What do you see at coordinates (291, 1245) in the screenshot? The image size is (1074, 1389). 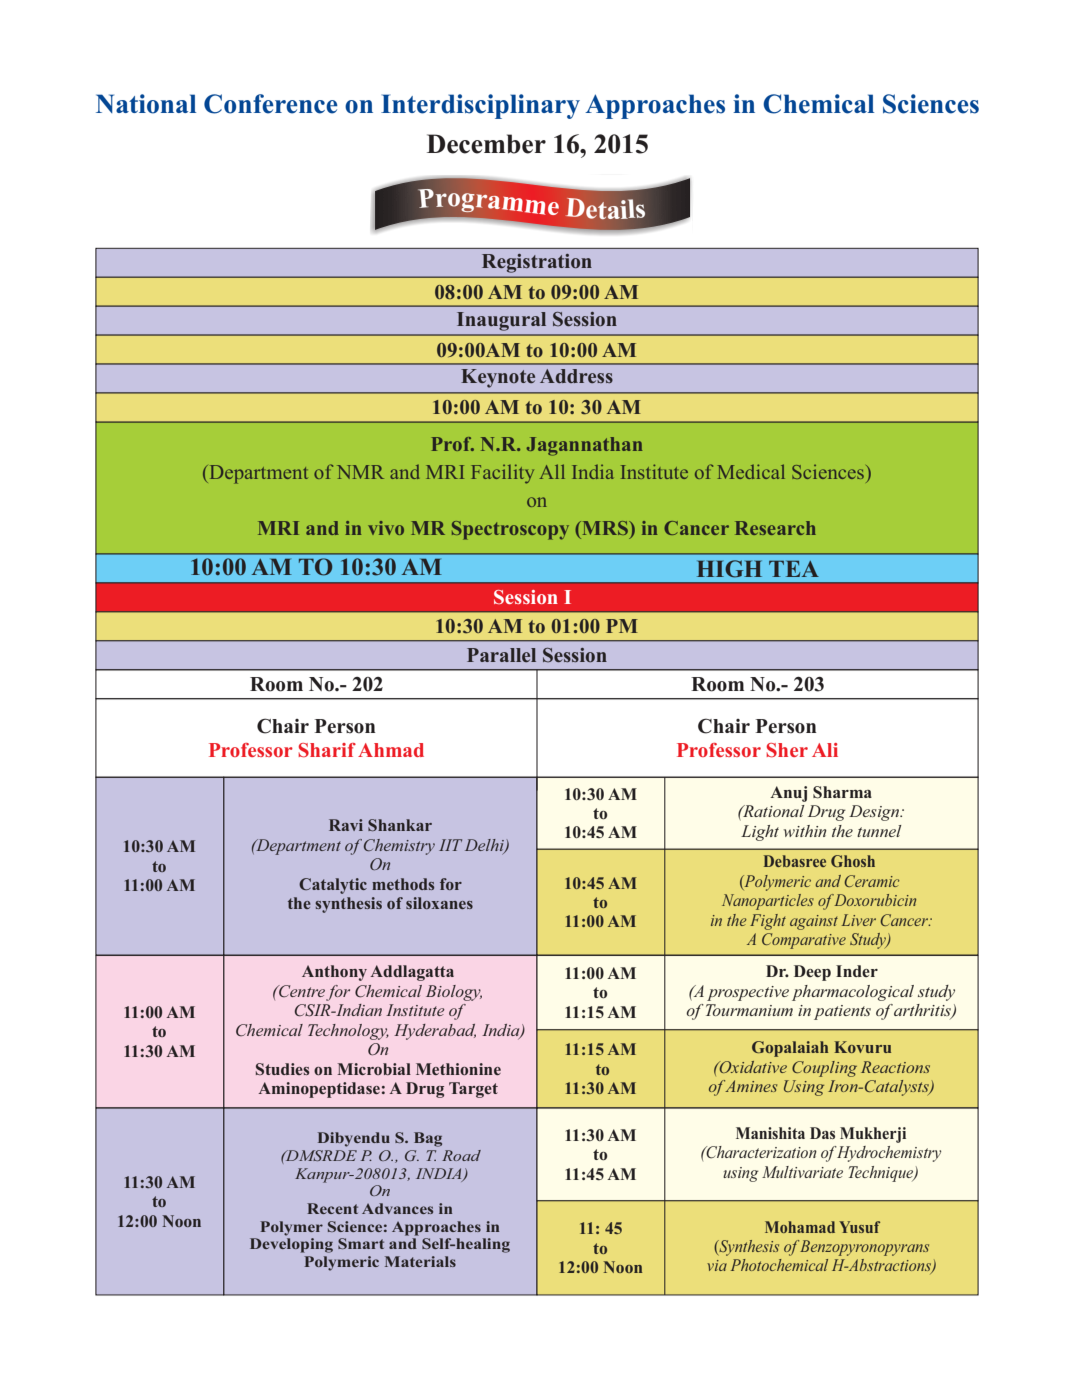 I see `Developing` at bounding box center [291, 1245].
